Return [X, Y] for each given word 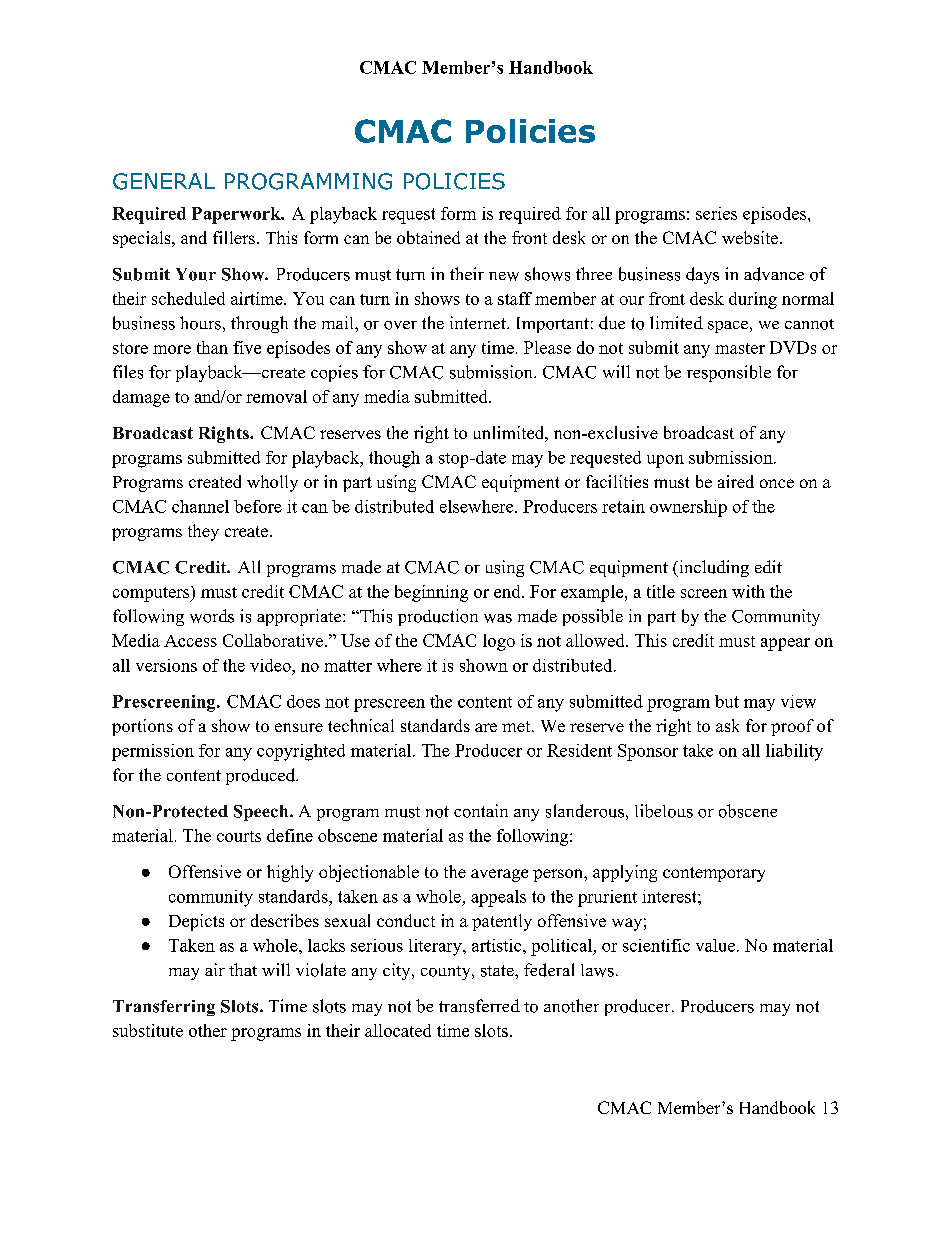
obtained [428, 237]
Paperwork [237, 215]
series [716, 213]
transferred [479, 1006]
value [715, 945]
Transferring [164, 1008]
